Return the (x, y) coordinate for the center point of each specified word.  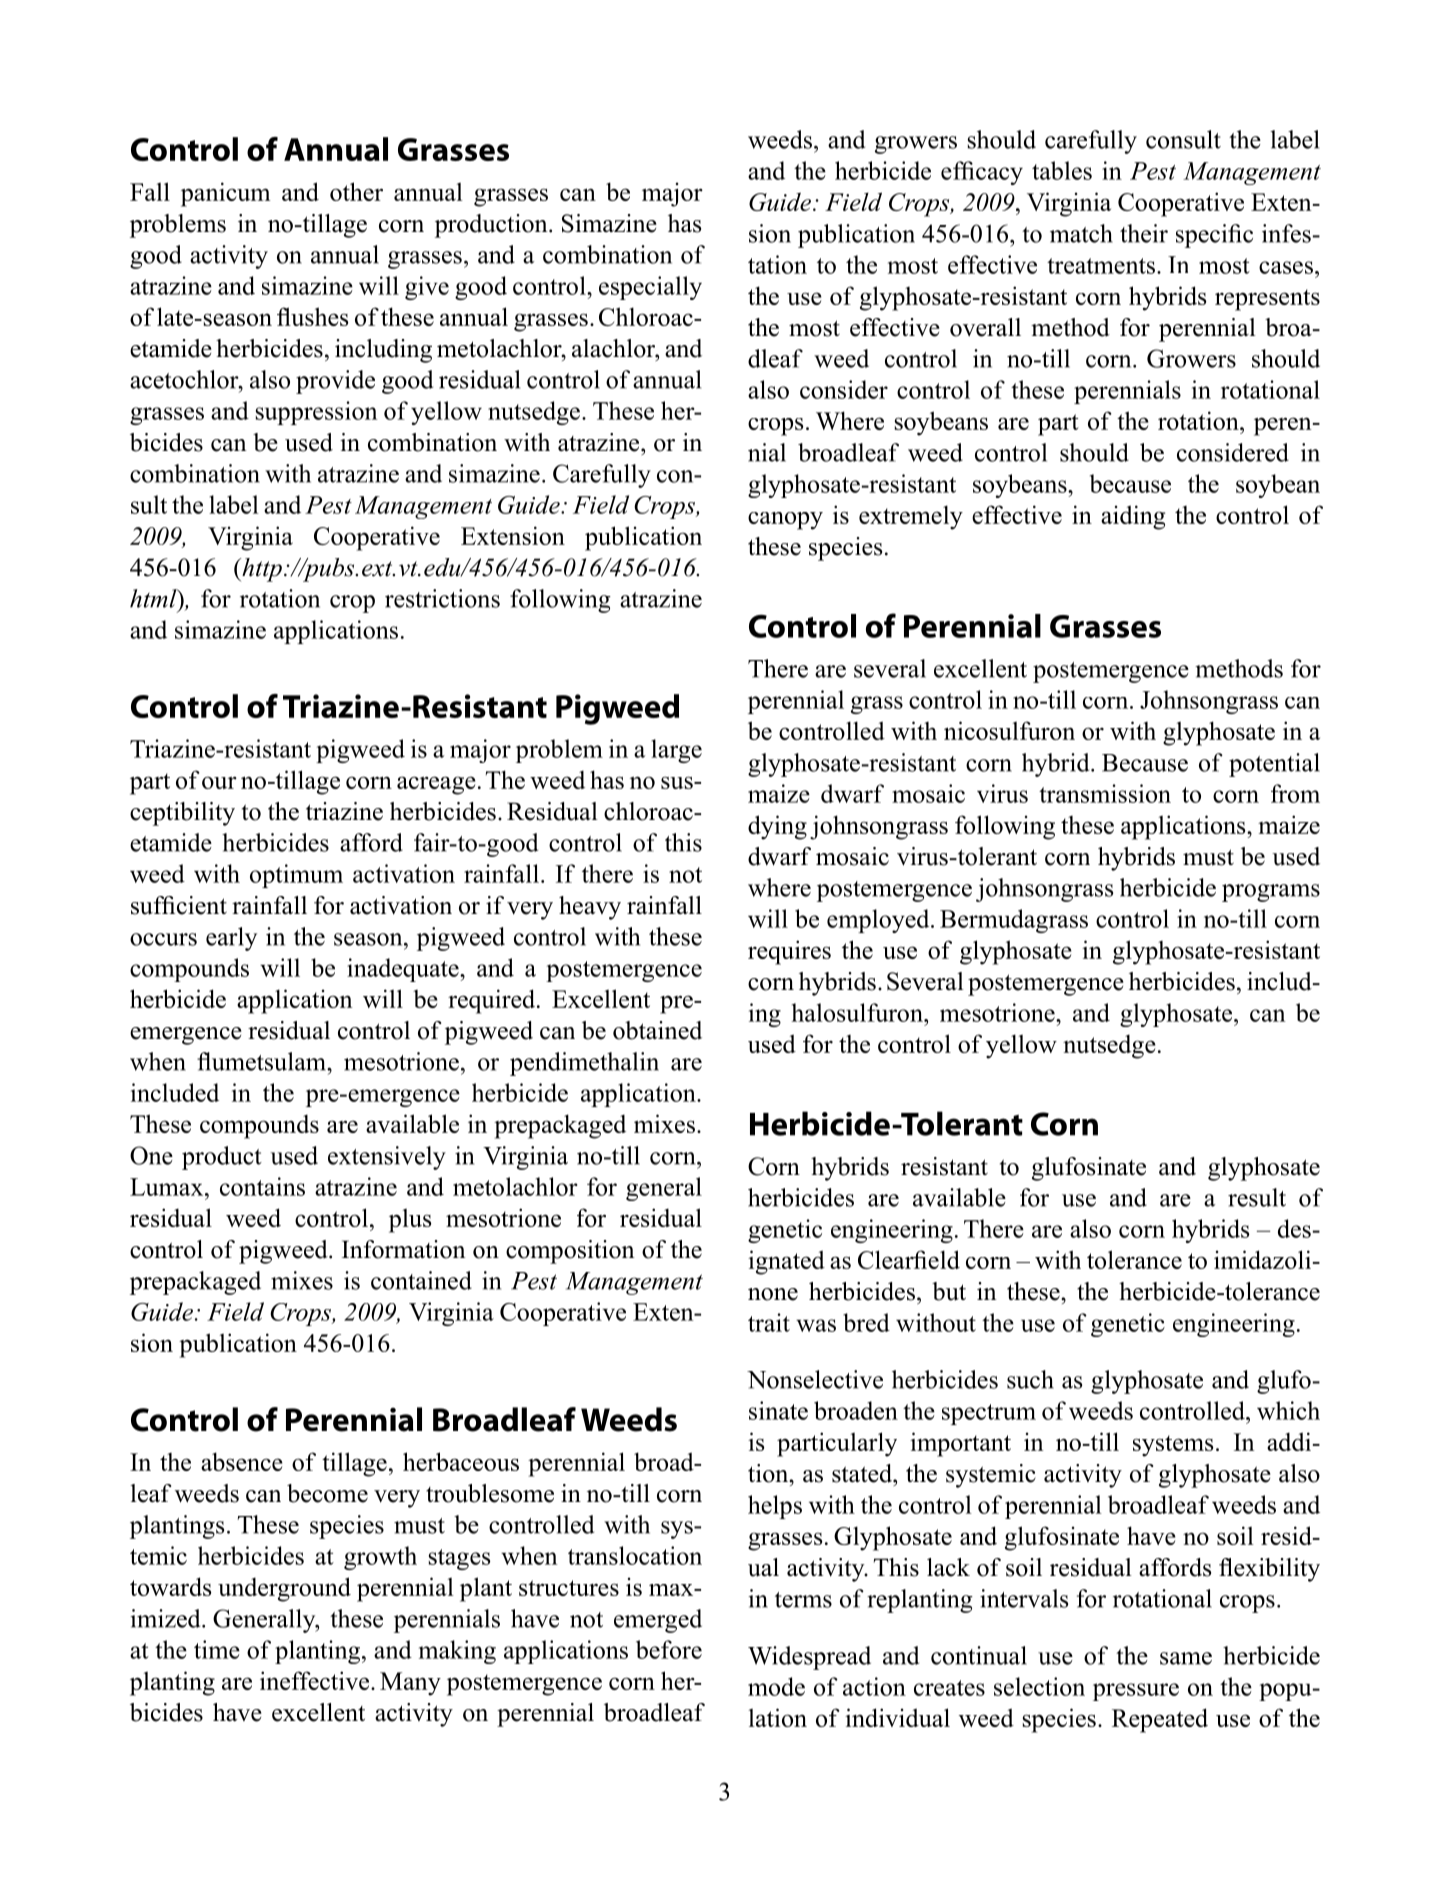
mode (776, 1686)
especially (650, 288)
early (231, 939)
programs (1271, 893)
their (1144, 233)
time (217, 1649)
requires (789, 952)
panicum (225, 194)
